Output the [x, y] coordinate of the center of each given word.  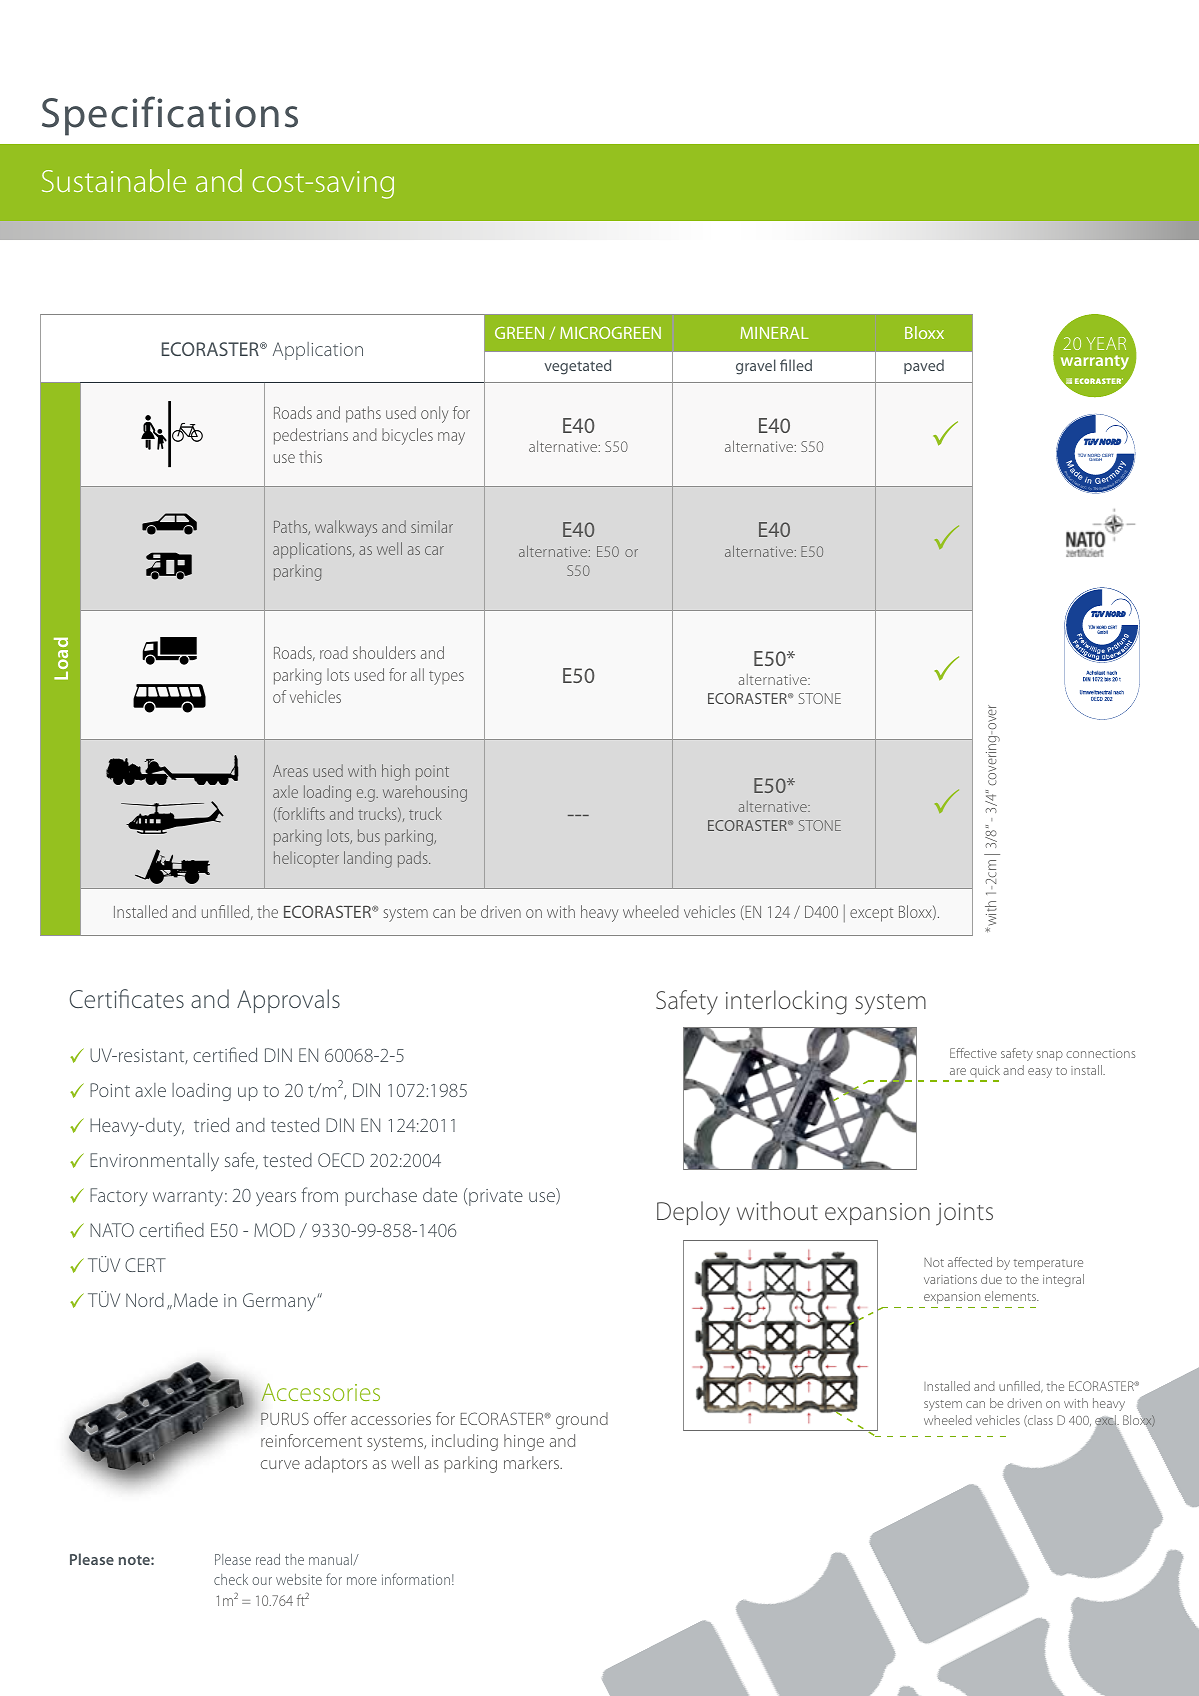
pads [414, 859]
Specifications [170, 116]
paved [924, 366]
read [268, 1559]
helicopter [306, 859]
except [872, 915]
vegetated [577, 367]
